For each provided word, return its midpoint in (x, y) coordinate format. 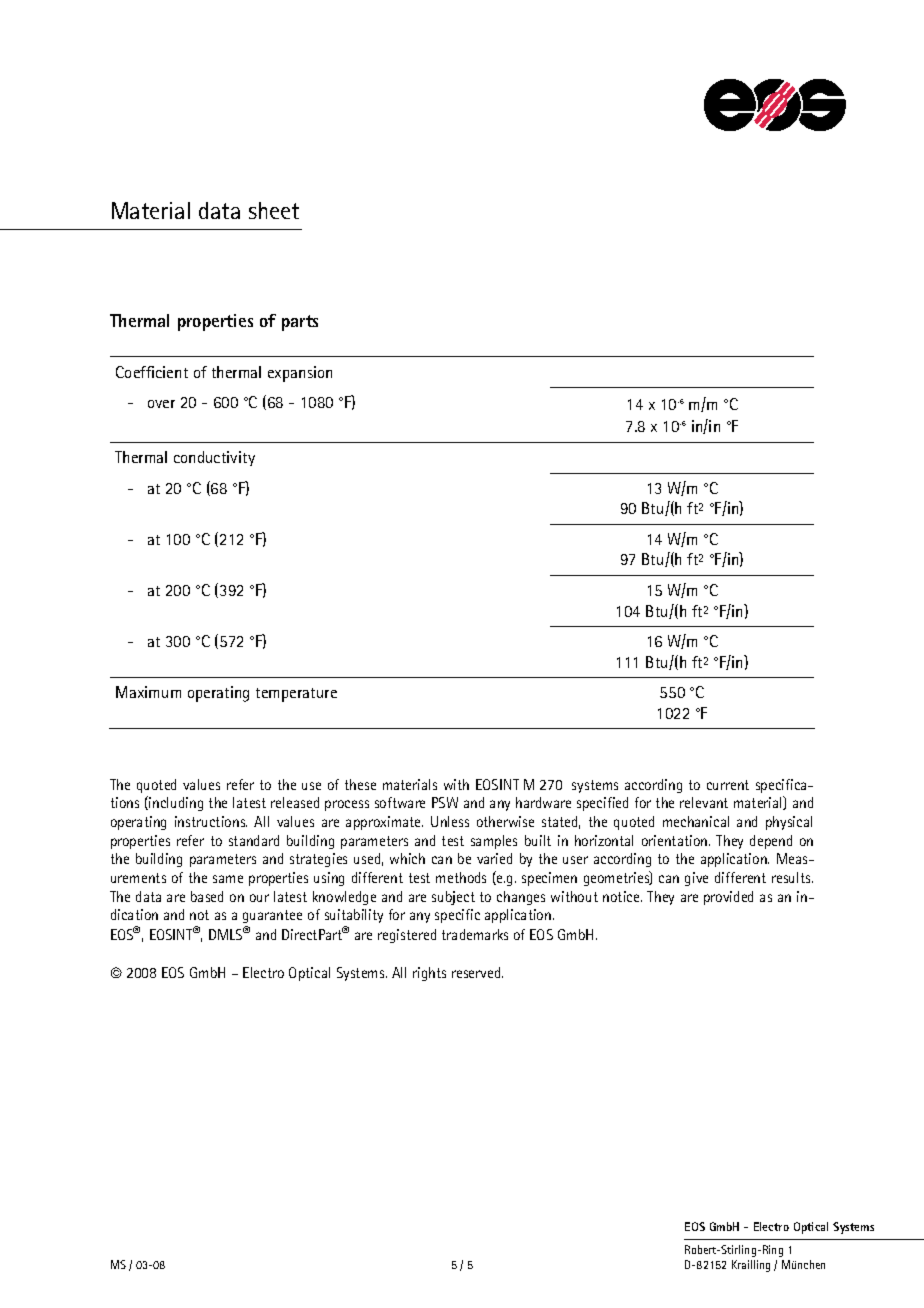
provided (728, 898)
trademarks (475, 934)
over (161, 404)
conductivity (214, 458)
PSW (445, 802)
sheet (274, 210)
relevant (704, 802)
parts (300, 323)
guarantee (272, 916)
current (728, 785)
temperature (296, 695)
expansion (300, 374)
